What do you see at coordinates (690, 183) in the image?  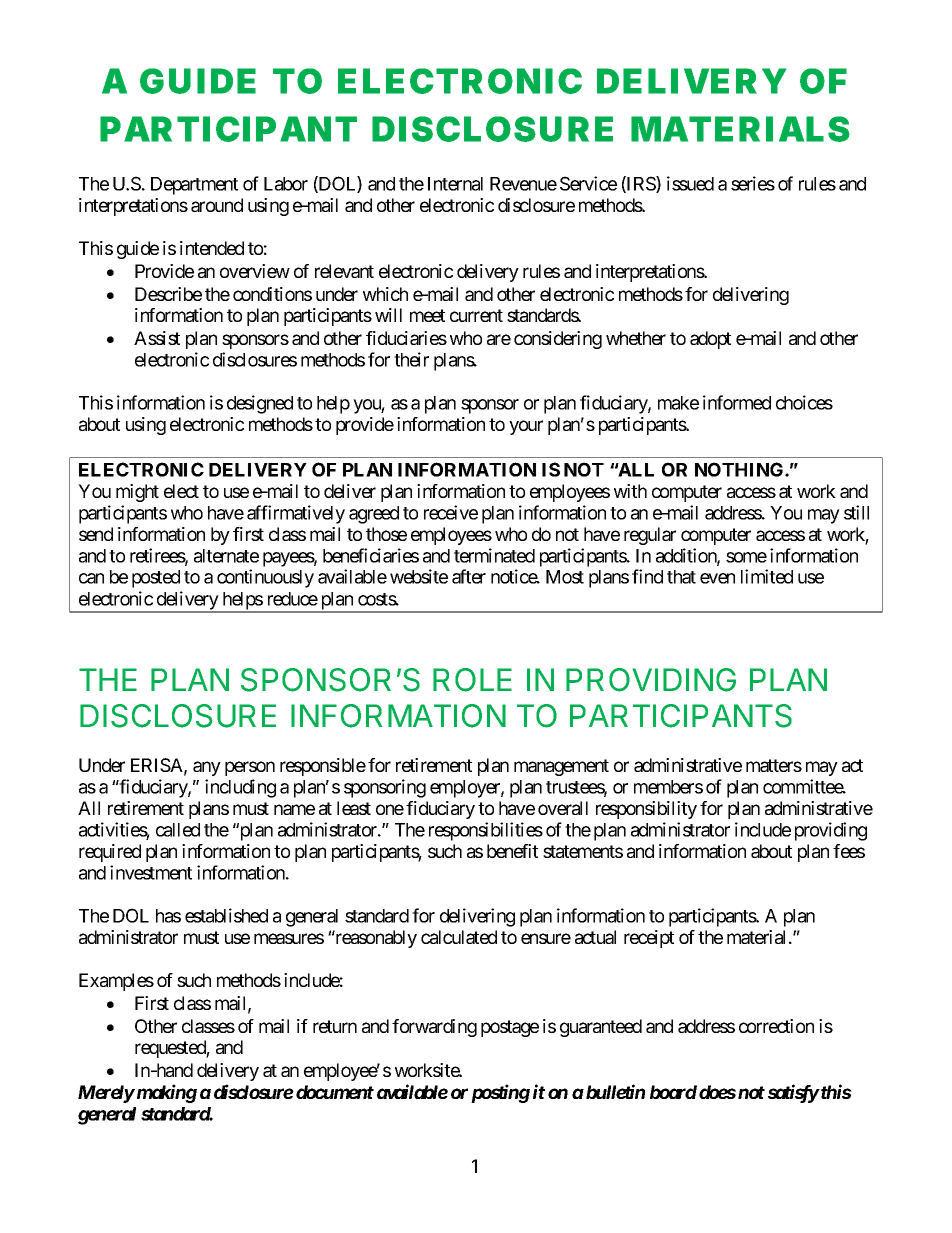 I see `issued` at bounding box center [690, 183].
